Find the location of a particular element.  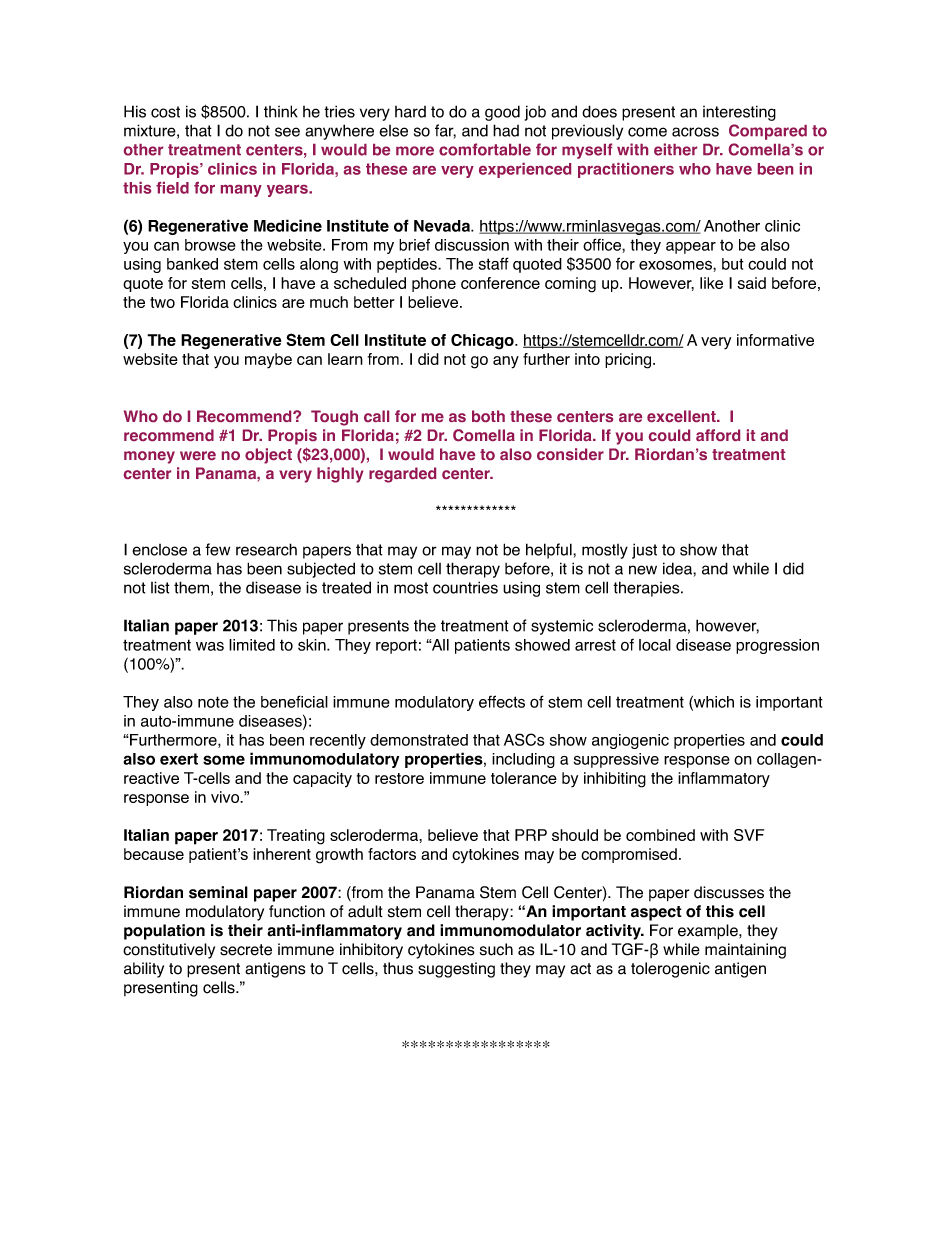

afford is located at coordinates (718, 435).
